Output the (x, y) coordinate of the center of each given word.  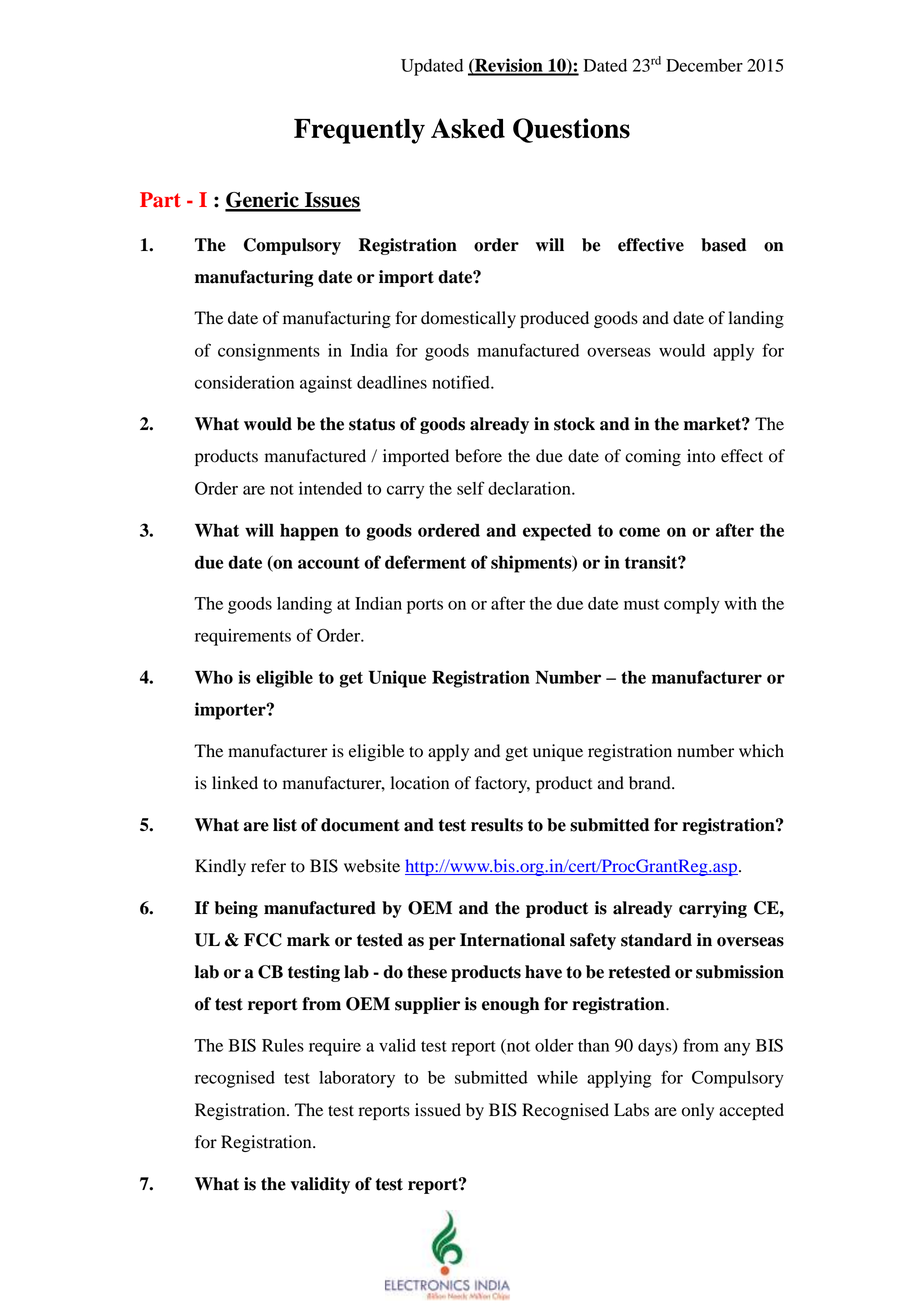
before (478, 456)
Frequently (359, 131)
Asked (468, 128)
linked (235, 783)
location (419, 783)
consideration (244, 382)
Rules (283, 1045)
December (704, 65)
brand (651, 783)
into (701, 456)
